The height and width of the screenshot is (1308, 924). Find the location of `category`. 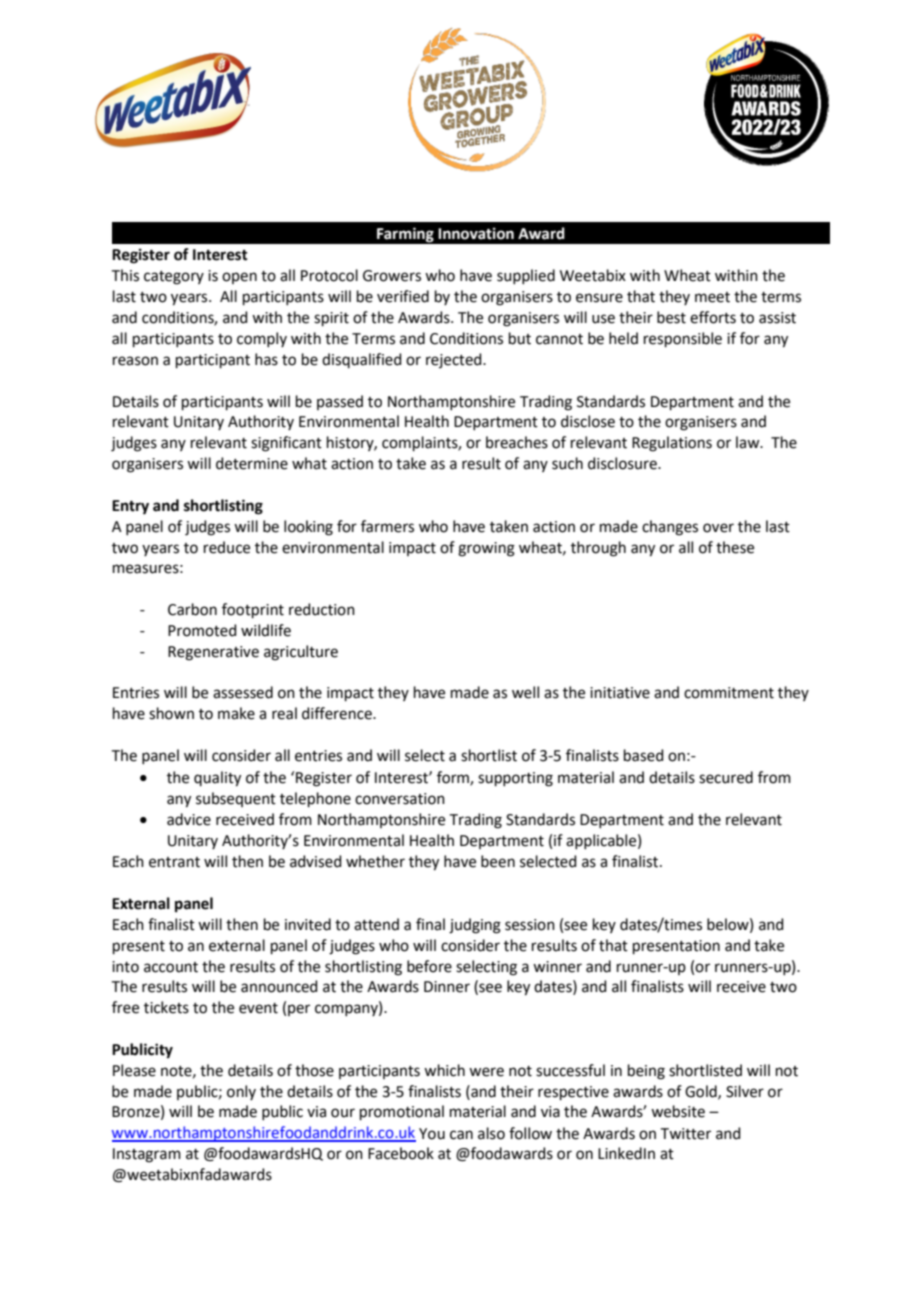

category is located at coordinates (174, 278).
